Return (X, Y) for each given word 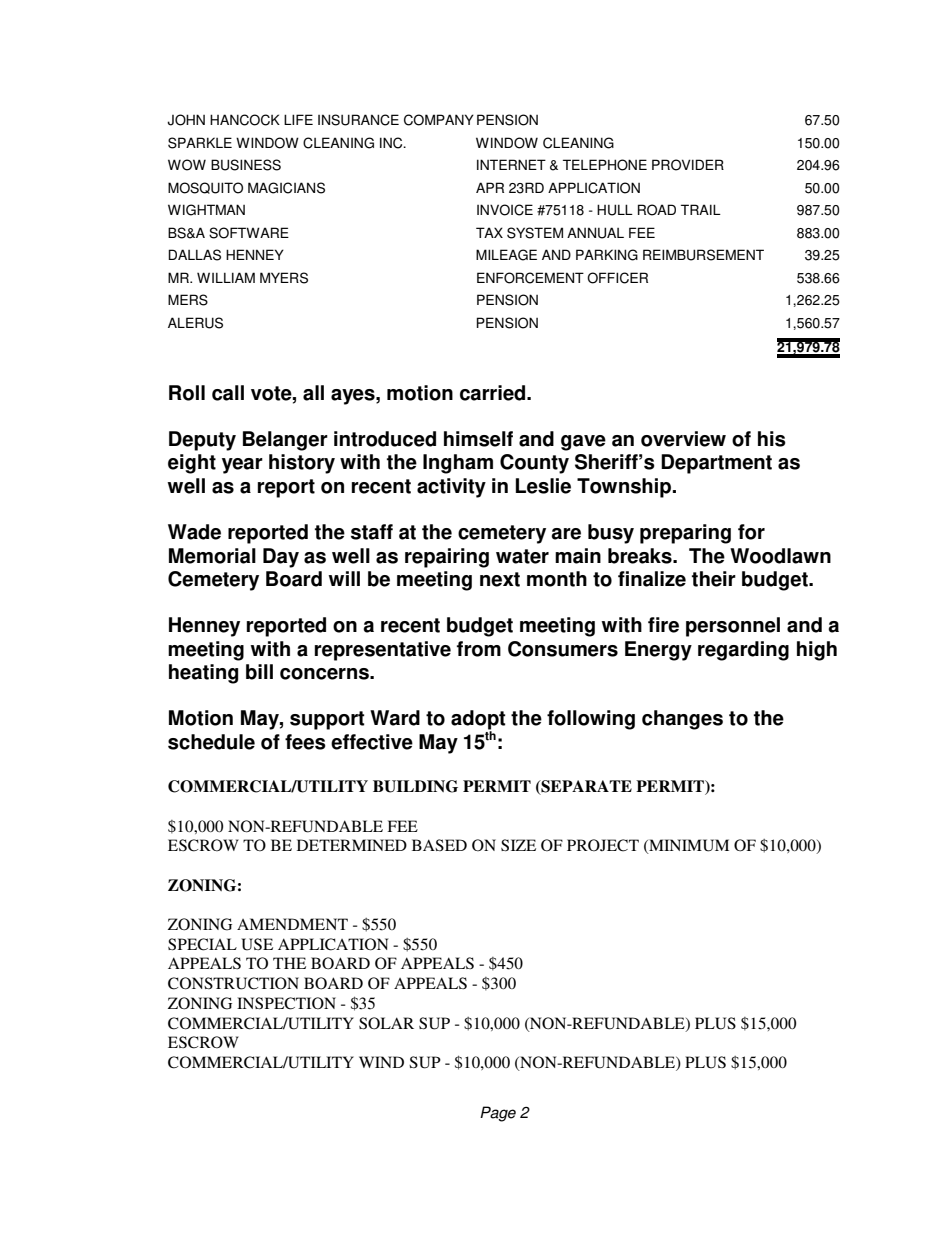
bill (259, 672)
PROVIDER (688, 165)
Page (498, 1114)
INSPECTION (286, 1003)
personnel (733, 627)
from (479, 649)
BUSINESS (246, 165)
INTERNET (511, 164)
